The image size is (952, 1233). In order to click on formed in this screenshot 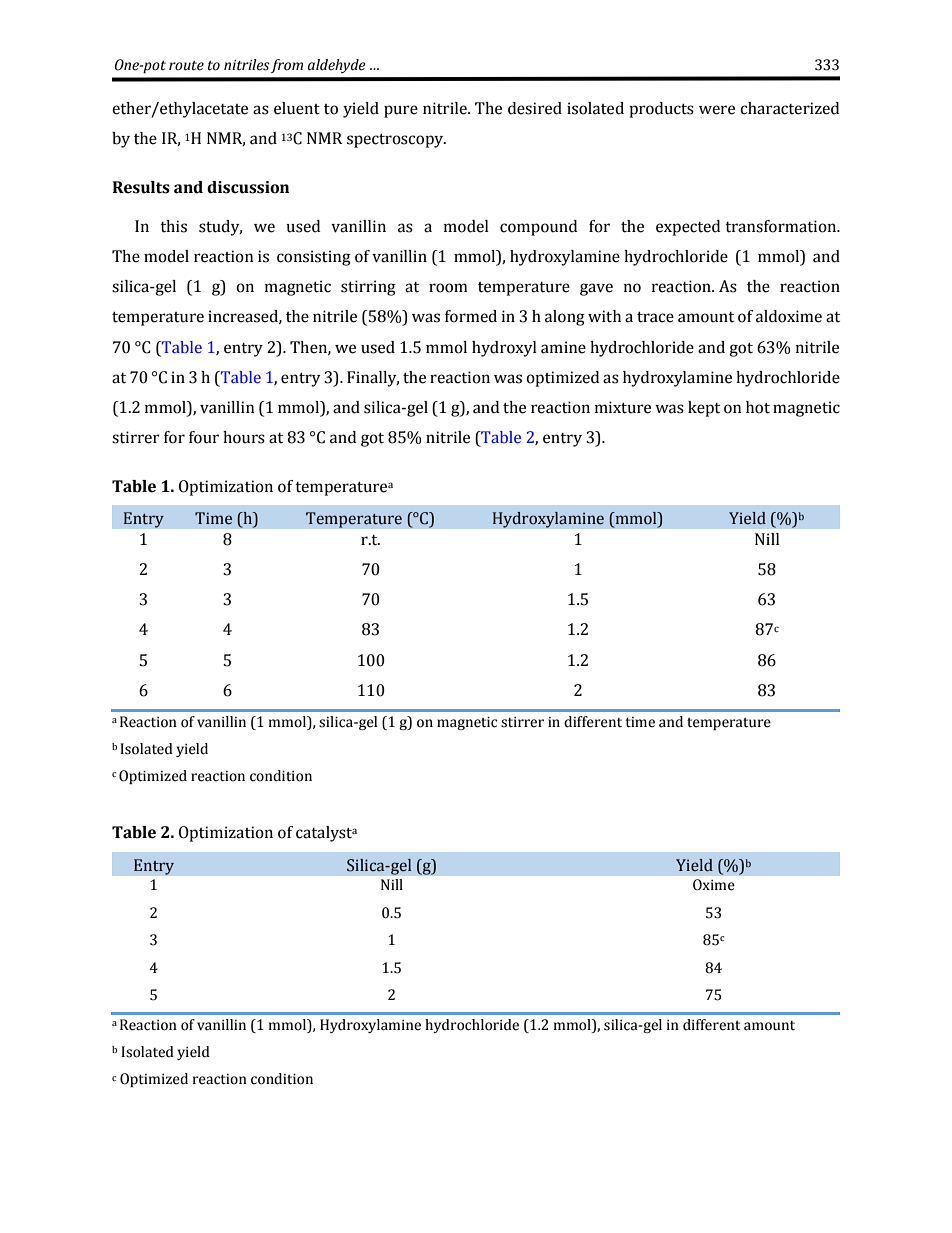, I will do `click(471, 316)`.
